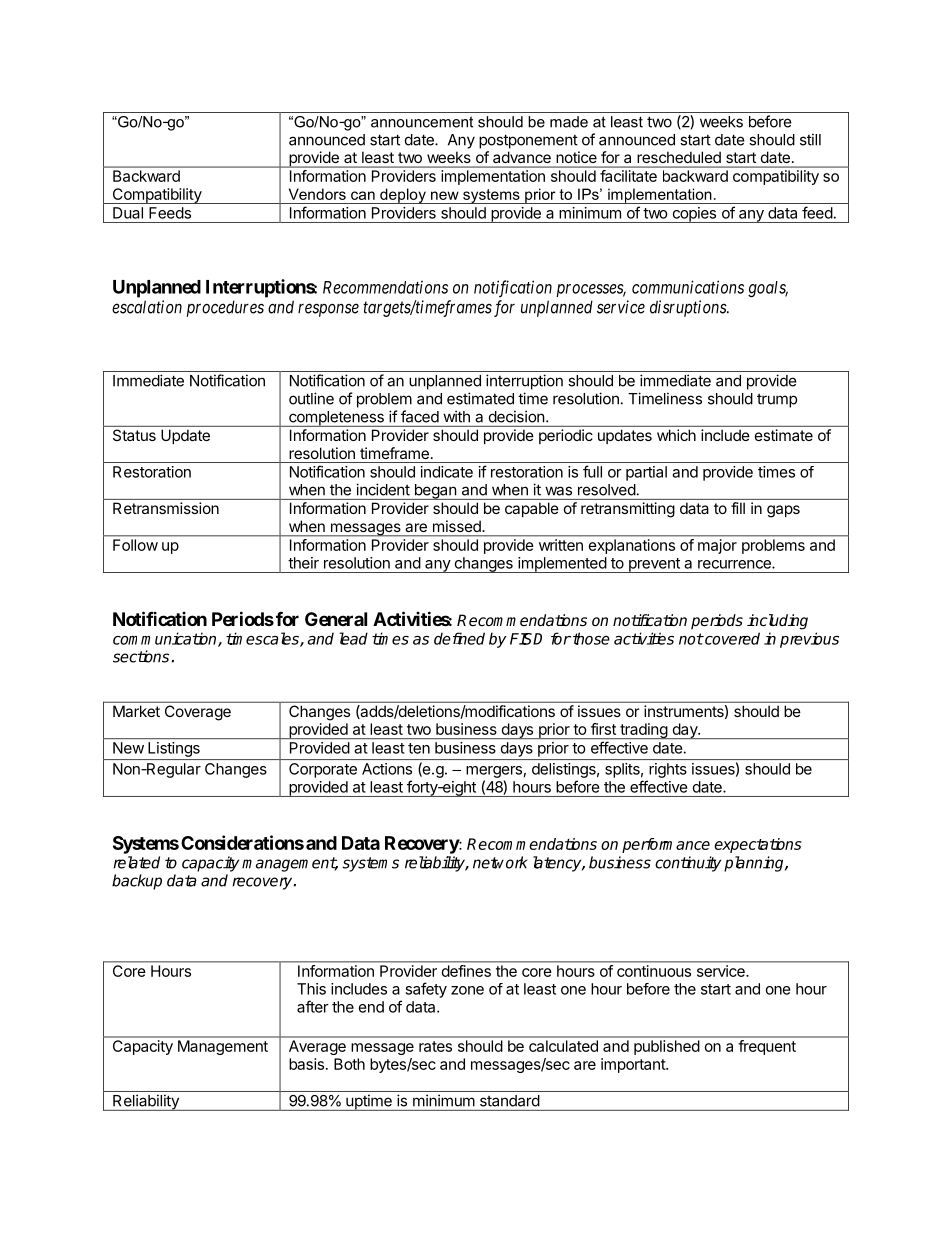 The width and height of the screenshot is (952, 1233). I want to click on expectations, so click(758, 845).
